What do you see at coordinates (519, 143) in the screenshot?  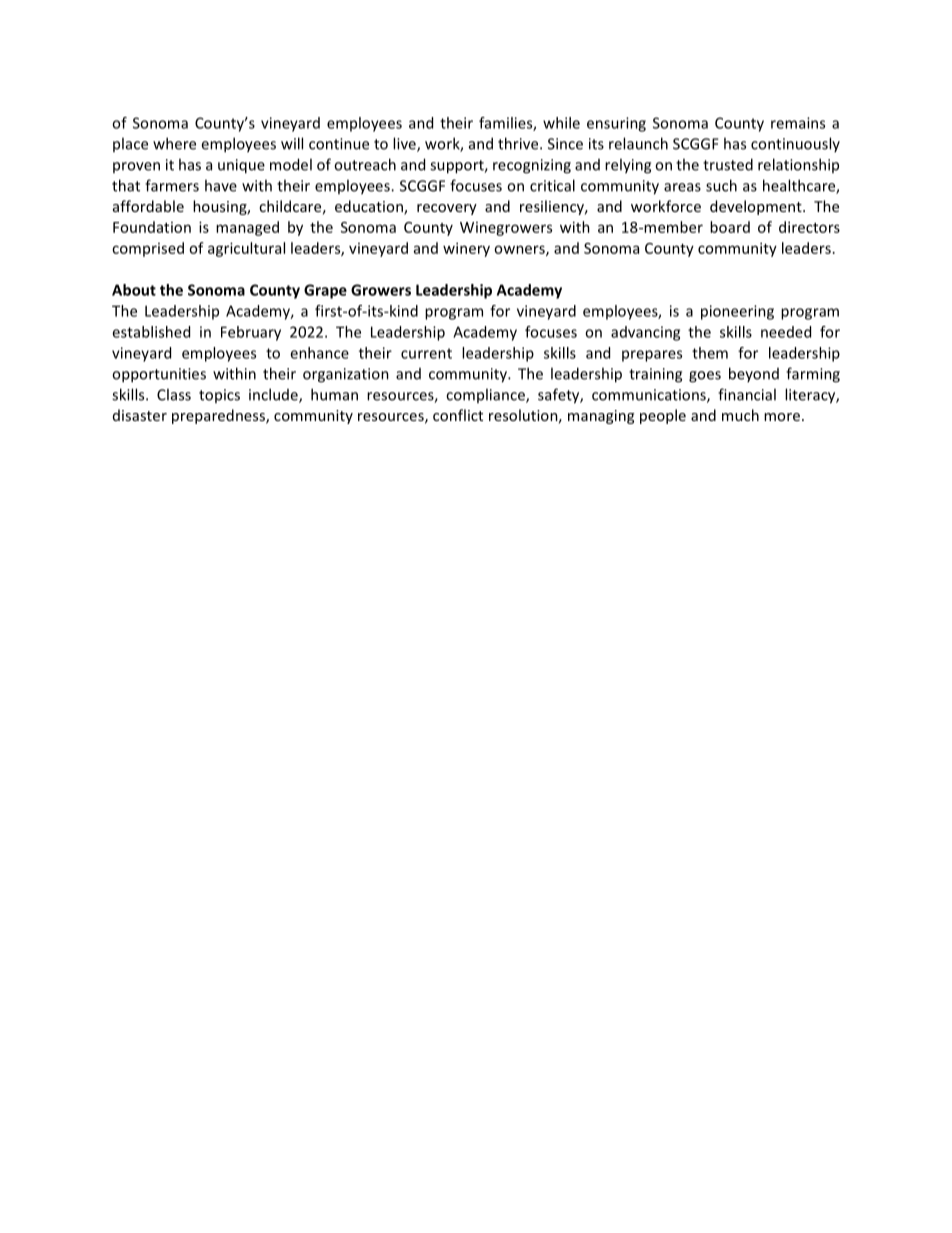 I see `thrive` at bounding box center [519, 143].
